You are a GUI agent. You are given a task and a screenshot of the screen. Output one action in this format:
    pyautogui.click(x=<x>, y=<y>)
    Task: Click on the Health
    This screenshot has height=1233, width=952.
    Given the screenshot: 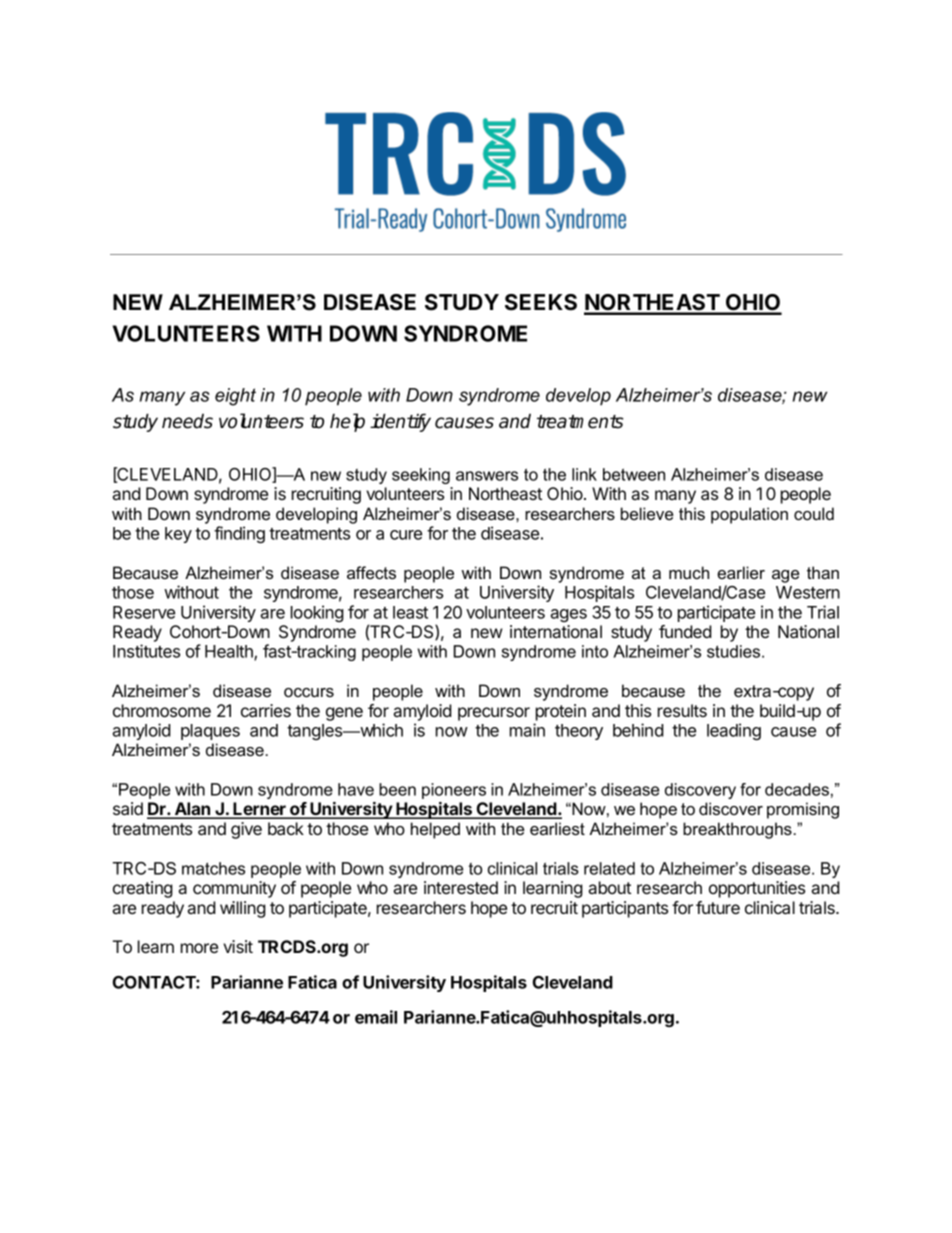 What is the action you would take?
    pyautogui.click(x=230, y=653)
